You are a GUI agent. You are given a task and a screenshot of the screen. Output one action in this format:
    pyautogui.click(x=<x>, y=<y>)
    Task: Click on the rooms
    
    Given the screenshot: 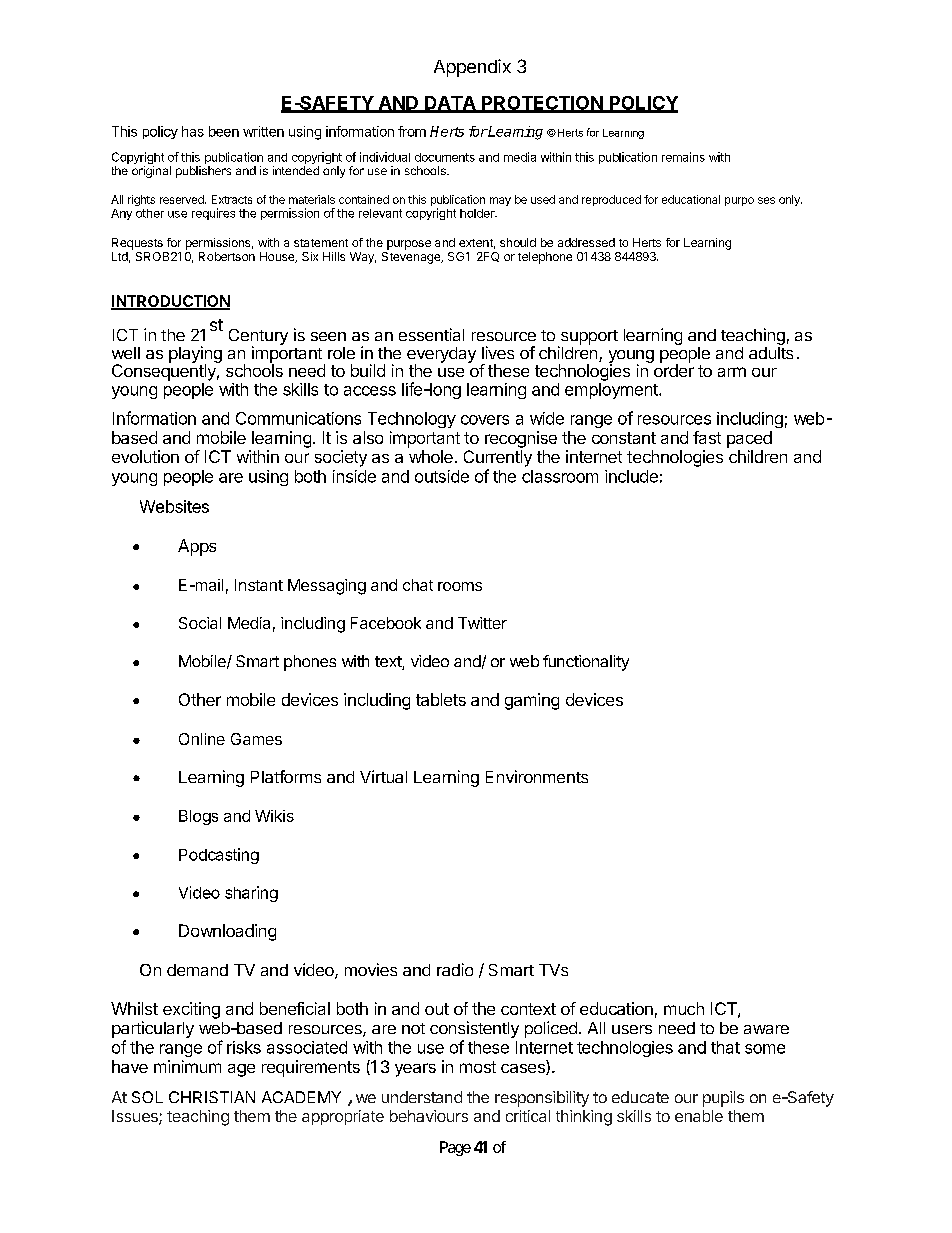 What is the action you would take?
    pyautogui.click(x=460, y=586)
